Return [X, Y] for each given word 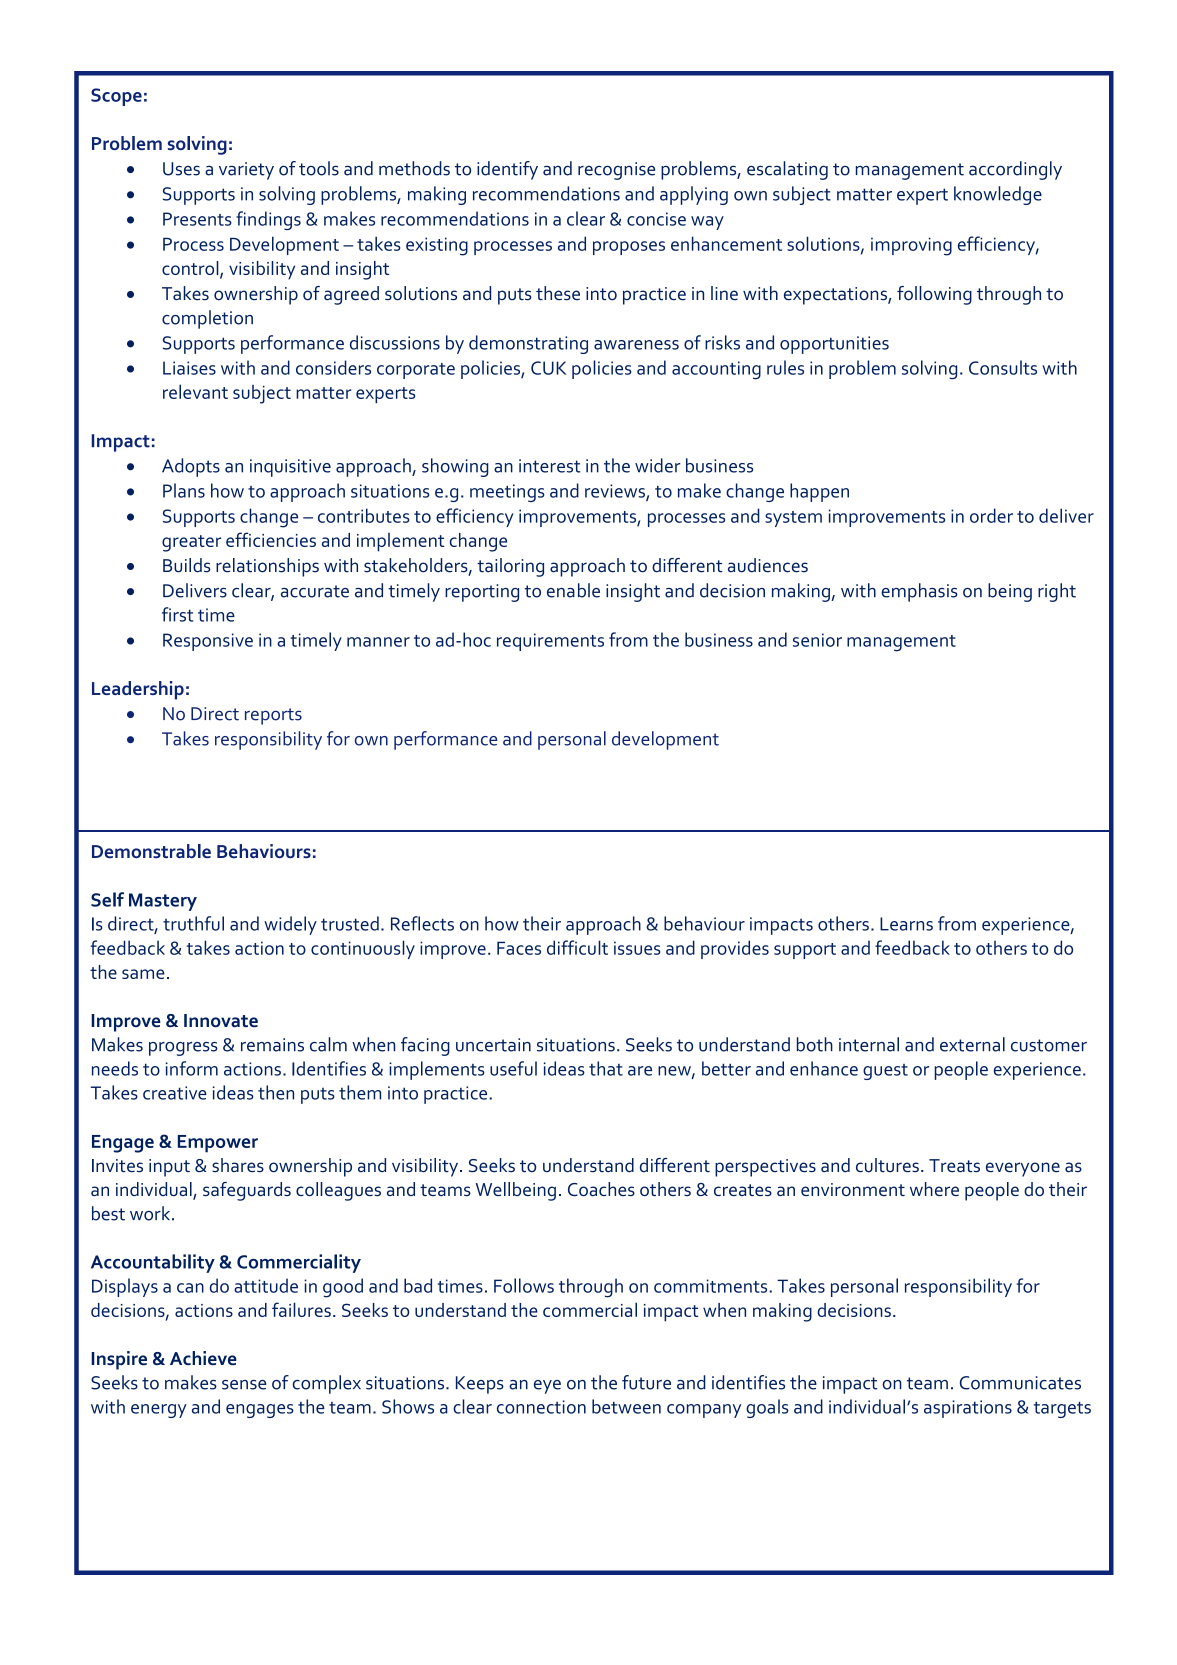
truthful [193, 923]
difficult [577, 947]
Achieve [203, 1358]
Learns [906, 924]
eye [547, 1387]
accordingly [1015, 170]
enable [573, 590]
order [991, 515]
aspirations [968, 1409]
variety [246, 171]
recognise [616, 171]
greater [191, 543]
